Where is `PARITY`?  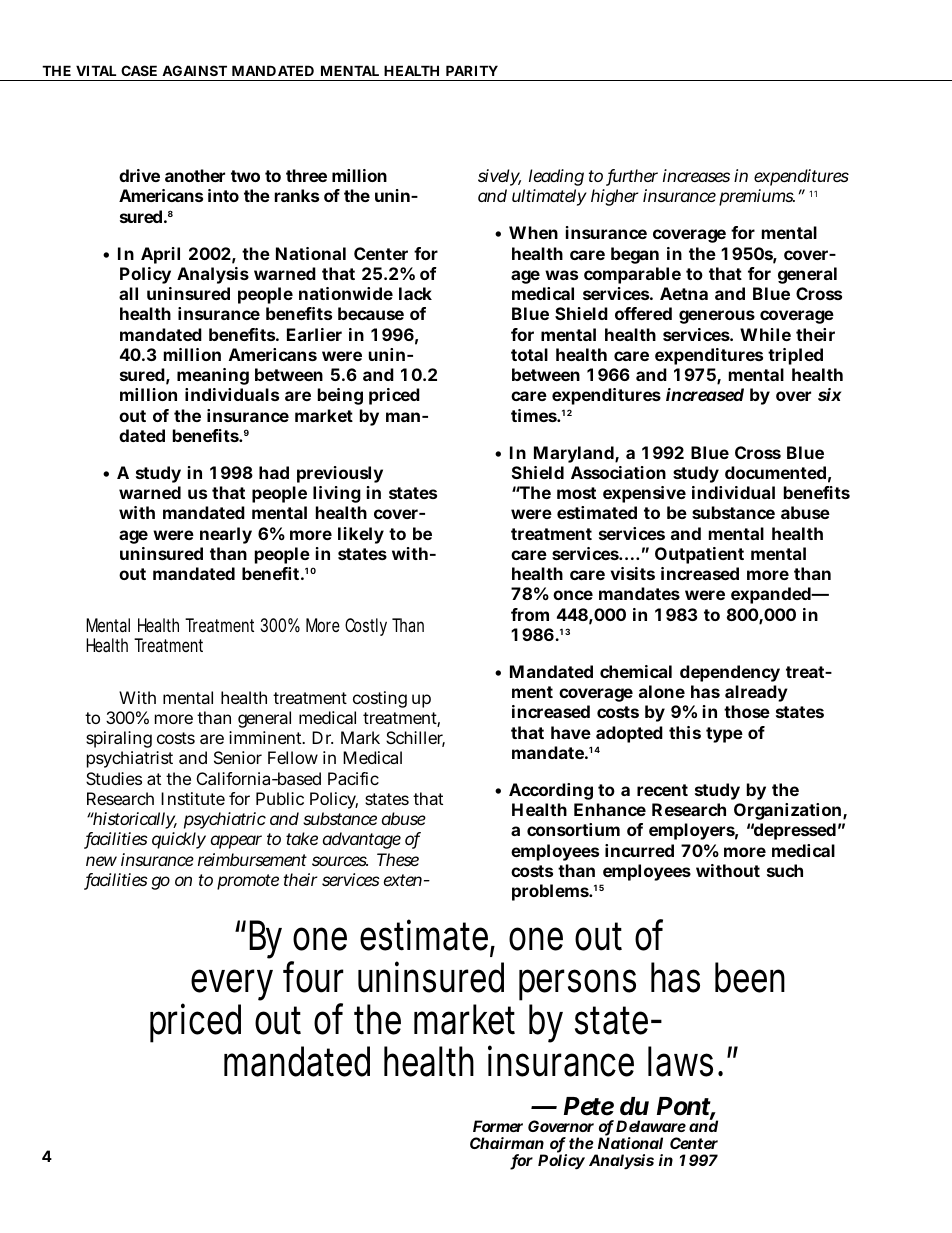
PARITY is located at coordinates (472, 70).
